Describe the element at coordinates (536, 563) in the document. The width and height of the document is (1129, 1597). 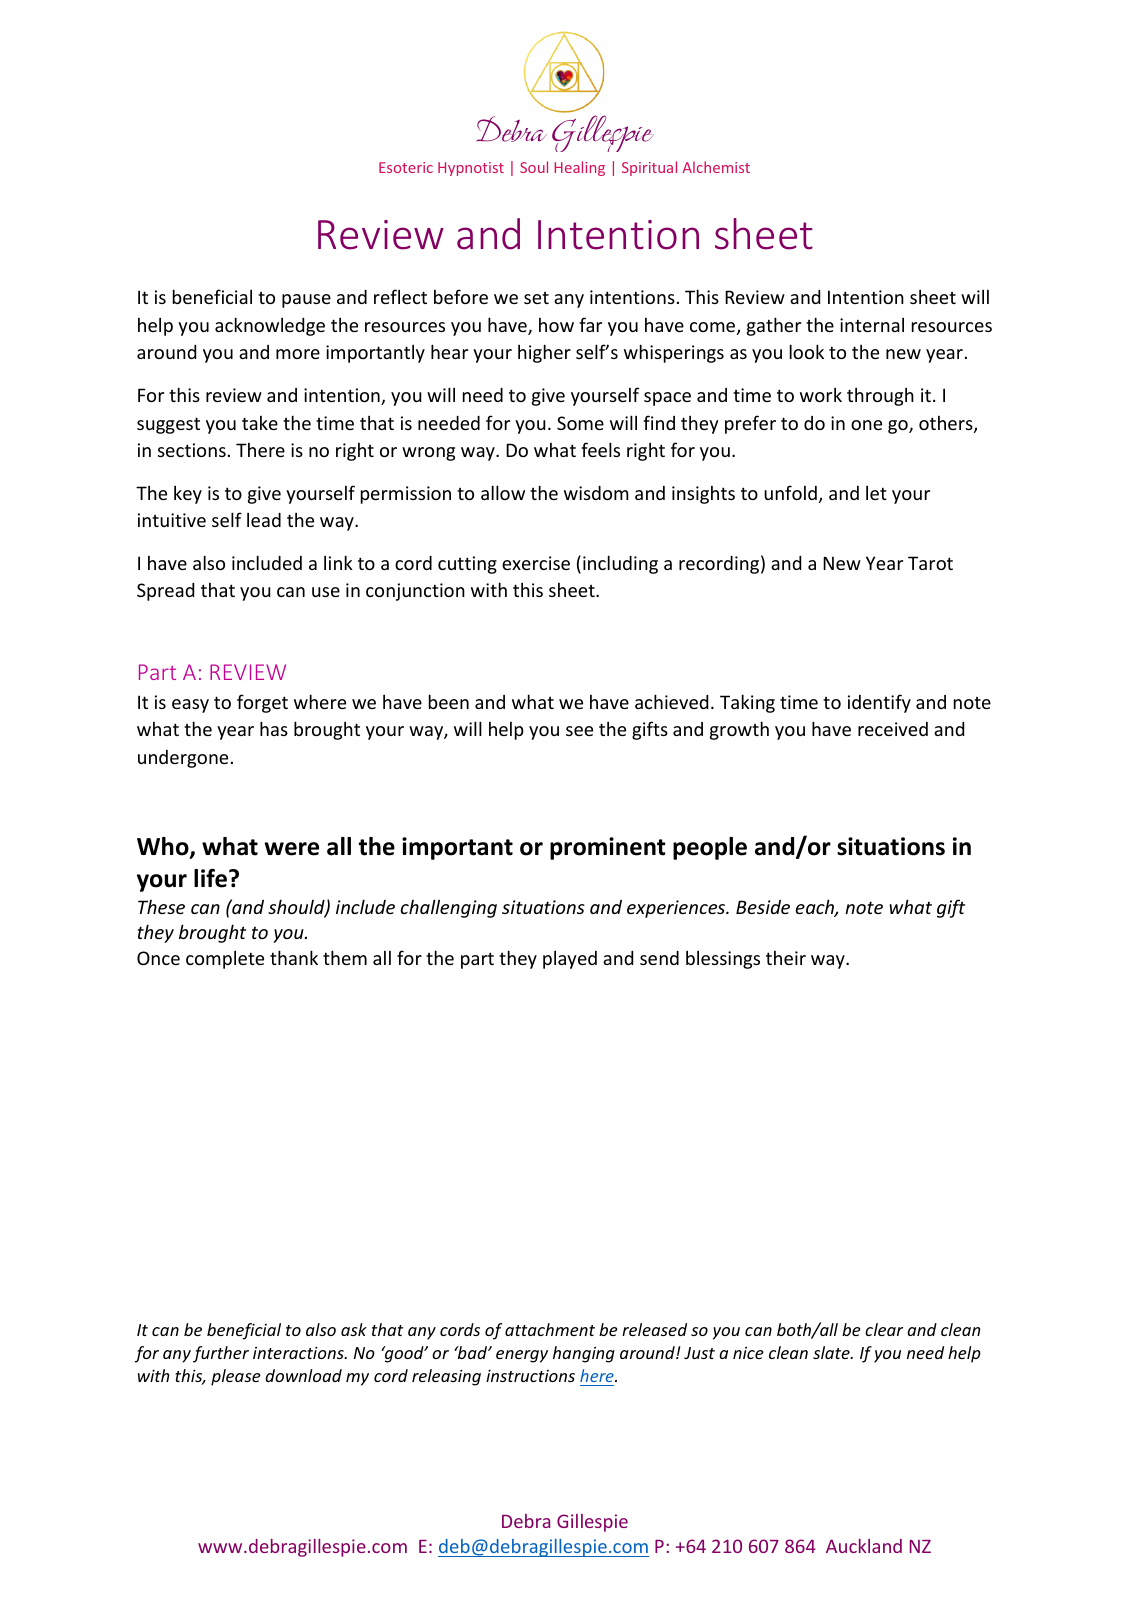
I see `exercise` at that location.
